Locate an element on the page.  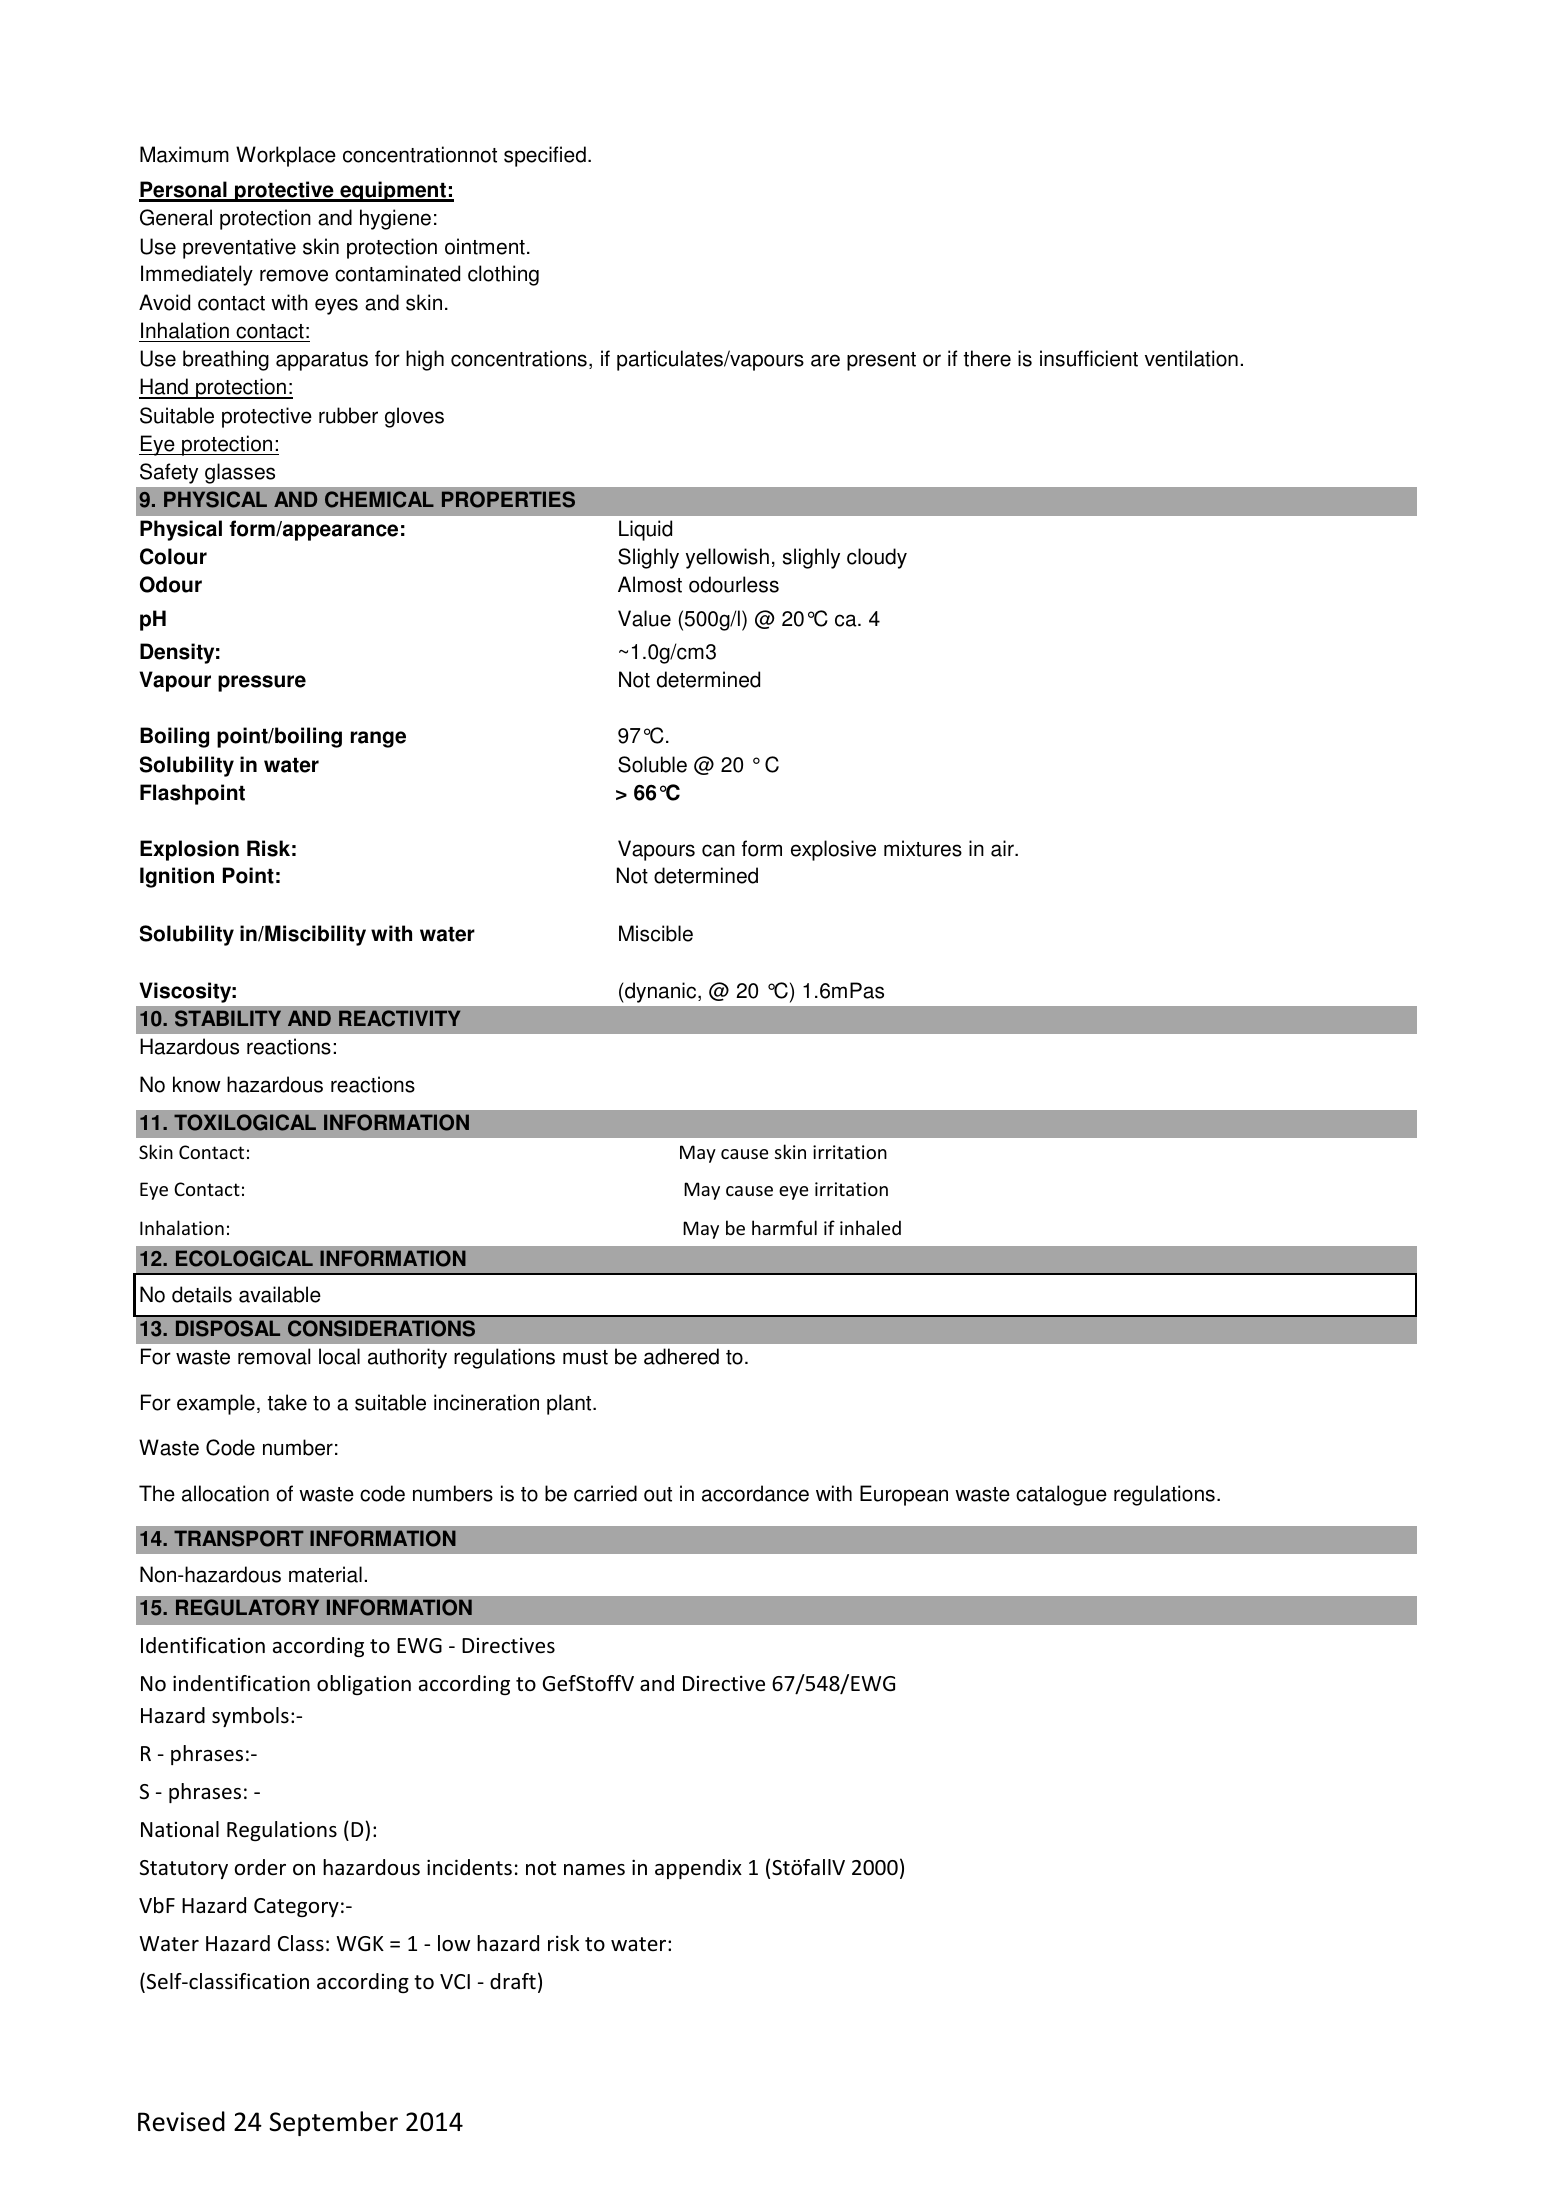
Workplace is located at coordinates (286, 156).
